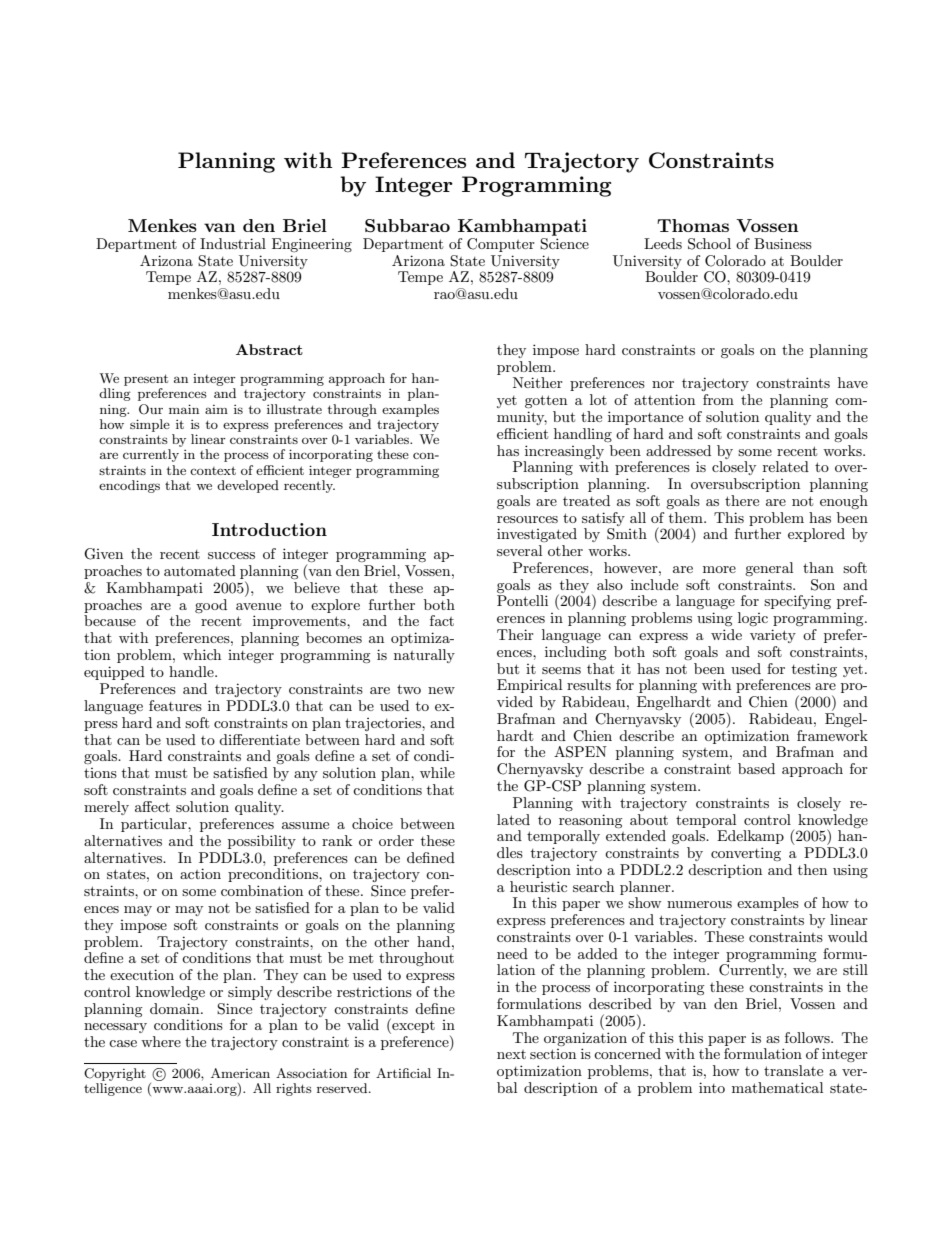  I want to click on particular, so click(155, 825).
